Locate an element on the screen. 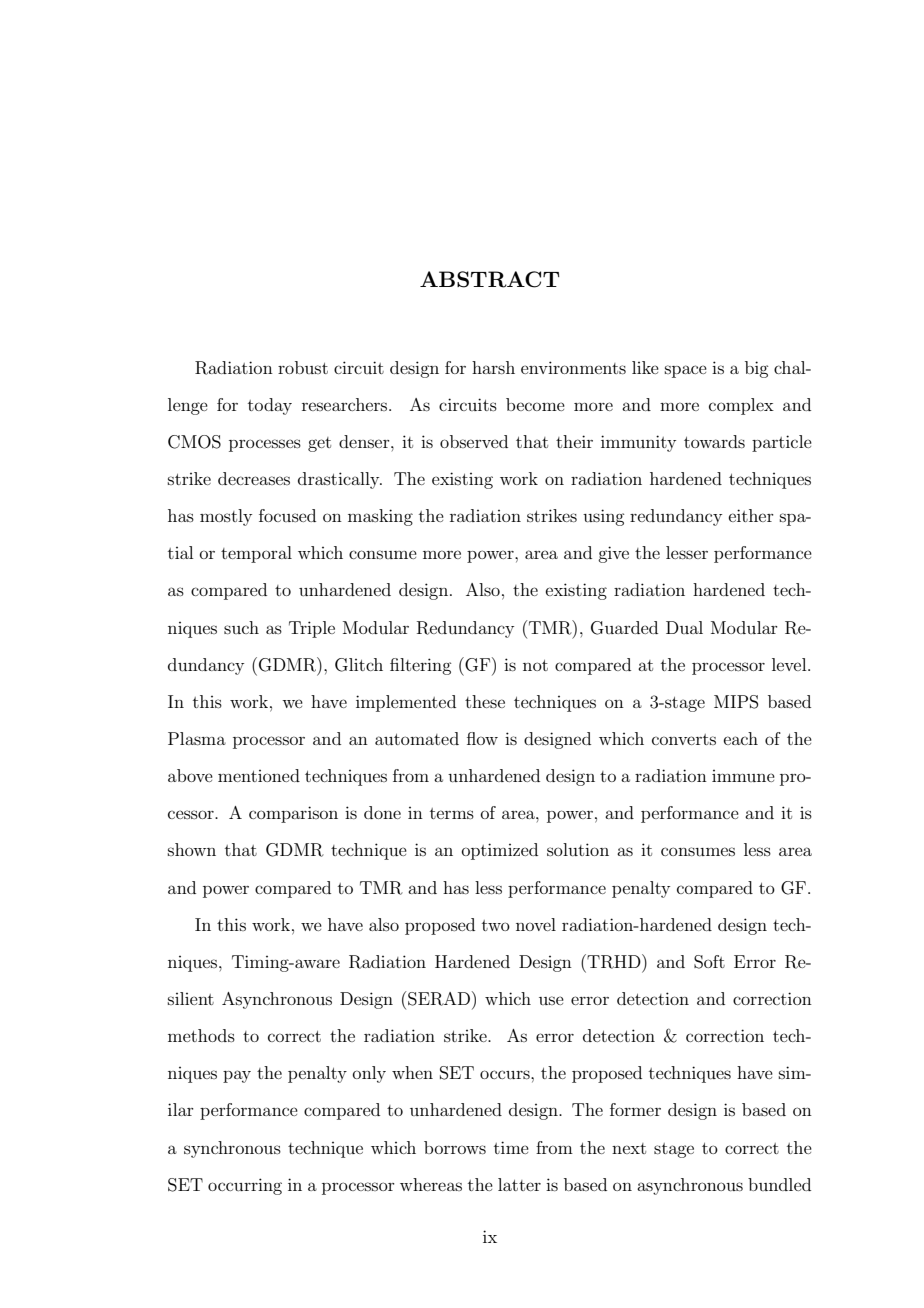 This screenshot has width=924, height=1308. either is located at coordinates (751, 515).
